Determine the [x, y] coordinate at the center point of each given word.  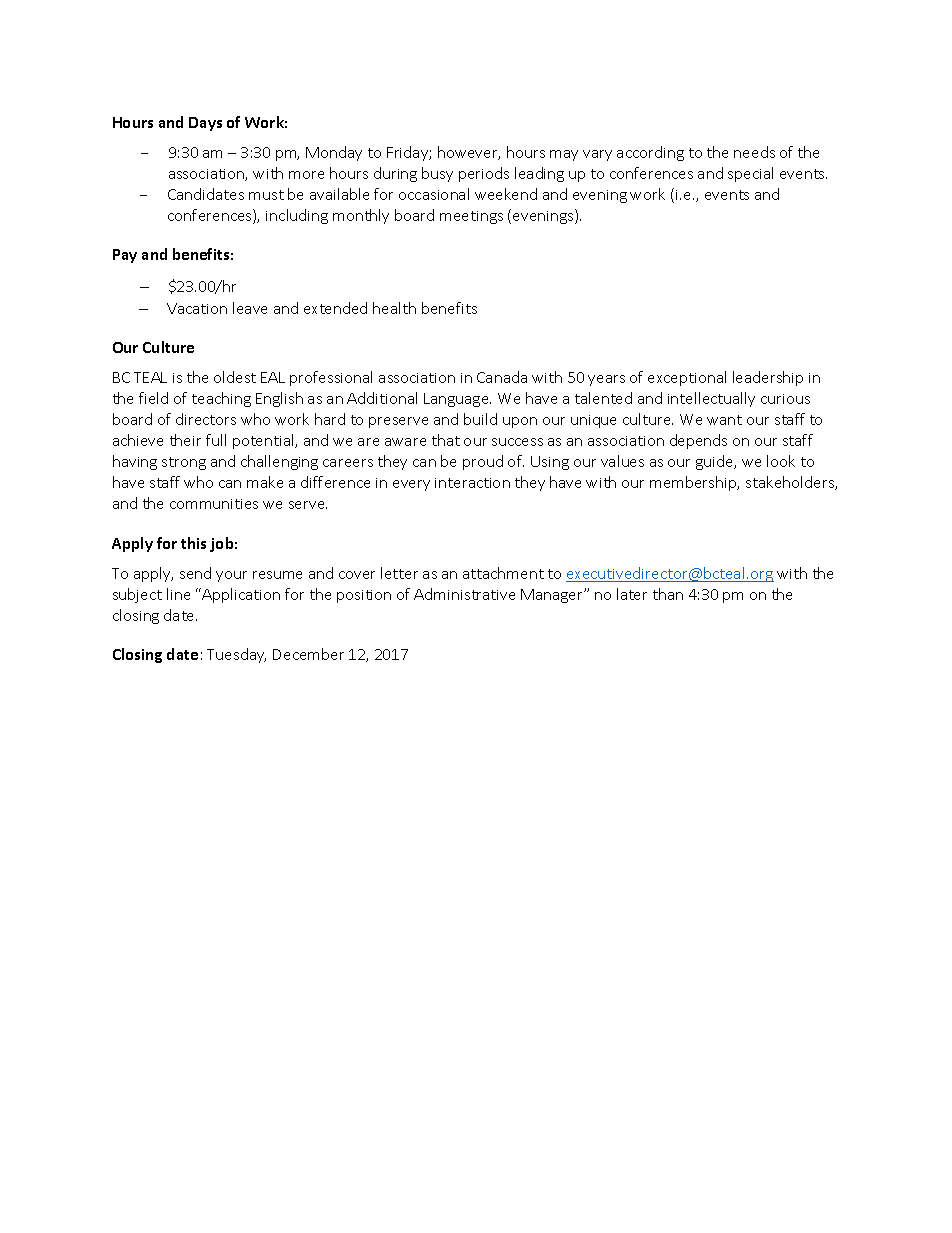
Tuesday [236, 655]
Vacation [197, 308]
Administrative [464, 594]
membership [694, 483]
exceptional [687, 378]
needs [754, 152]
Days [205, 124]
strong [184, 463]
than [668, 594]
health [394, 308]
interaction [472, 483]
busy [437, 174]
